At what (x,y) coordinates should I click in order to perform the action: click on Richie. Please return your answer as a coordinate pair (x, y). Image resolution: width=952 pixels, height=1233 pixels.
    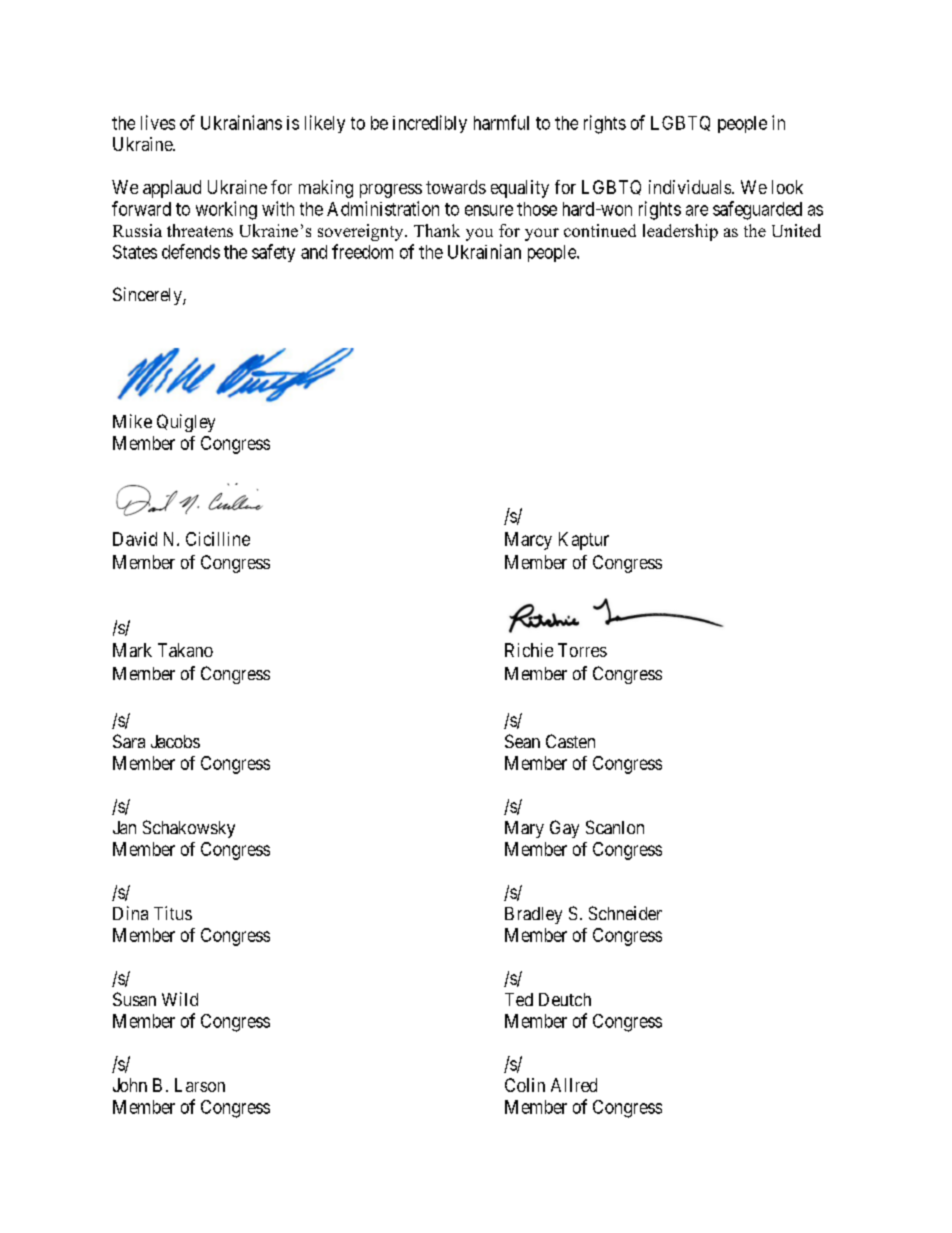
    Looking at the image, I should click on (529, 650).
